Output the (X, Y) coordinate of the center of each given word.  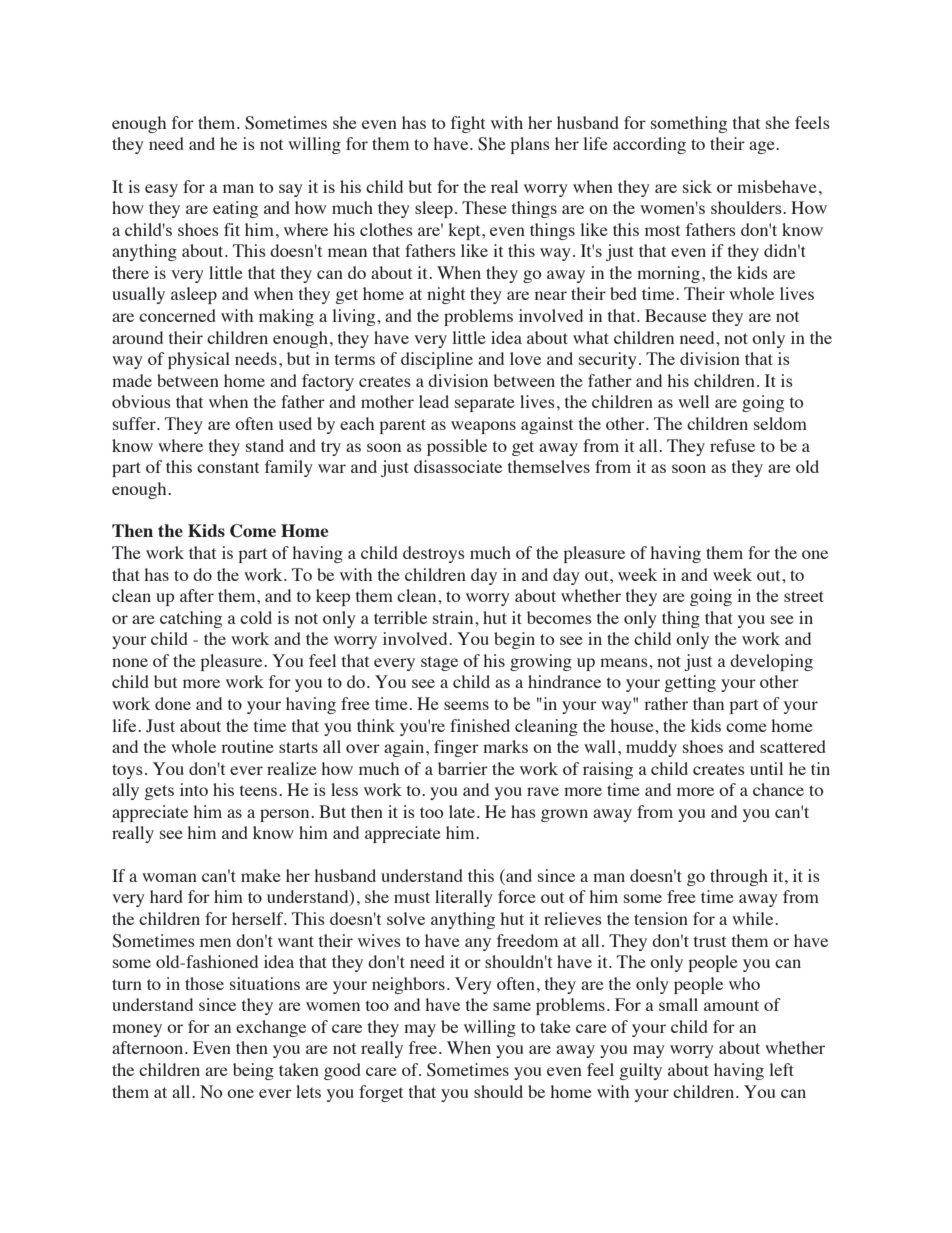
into (194, 789)
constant (228, 467)
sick (697, 186)
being (253, 1071)
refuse (732, 445)
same (512, 1006)
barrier (463, 768)
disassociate (458, 466)
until (766, 768)
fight (468, 124)
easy (161, 190)
